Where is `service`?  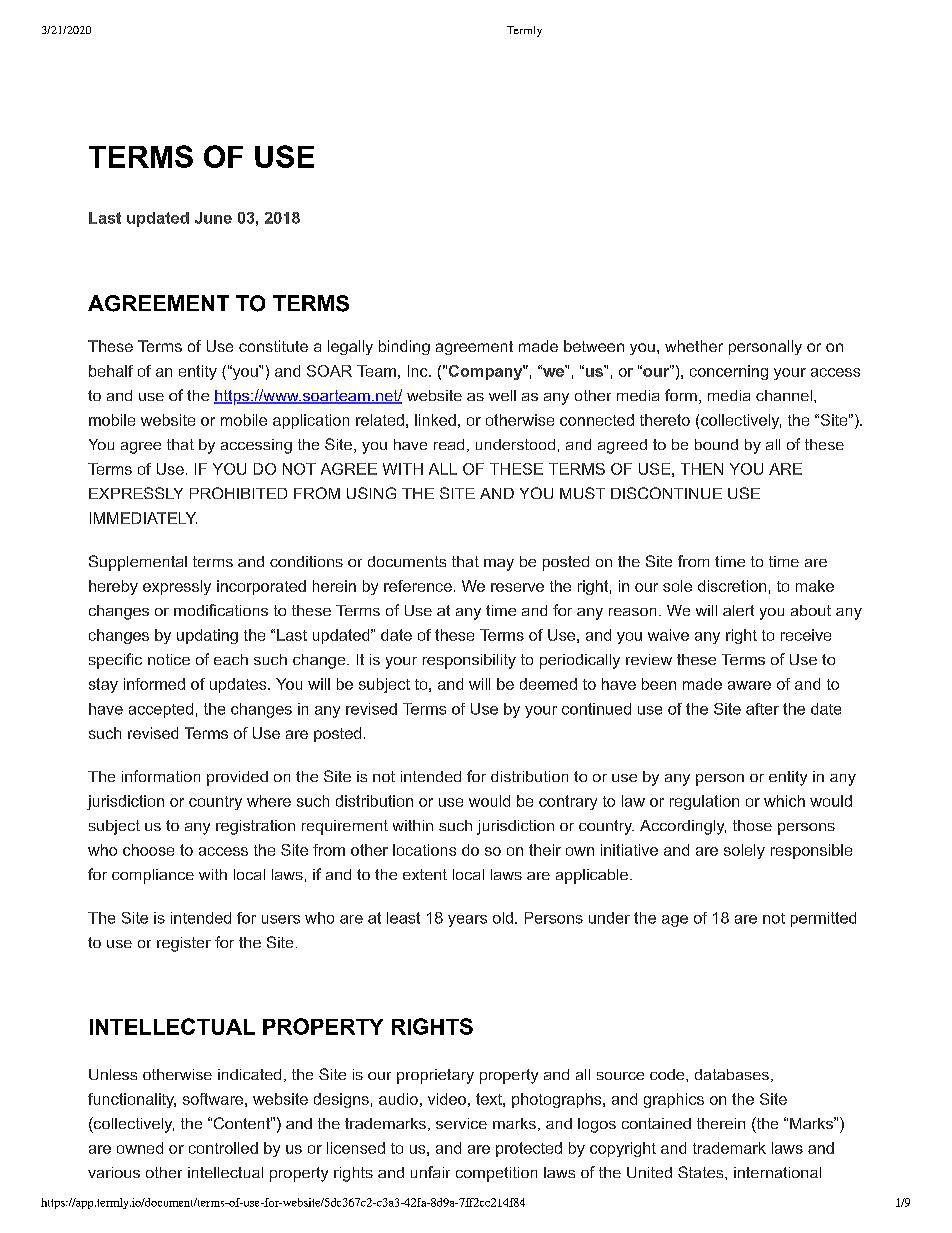 service is located at coordinates (461, 1123).
